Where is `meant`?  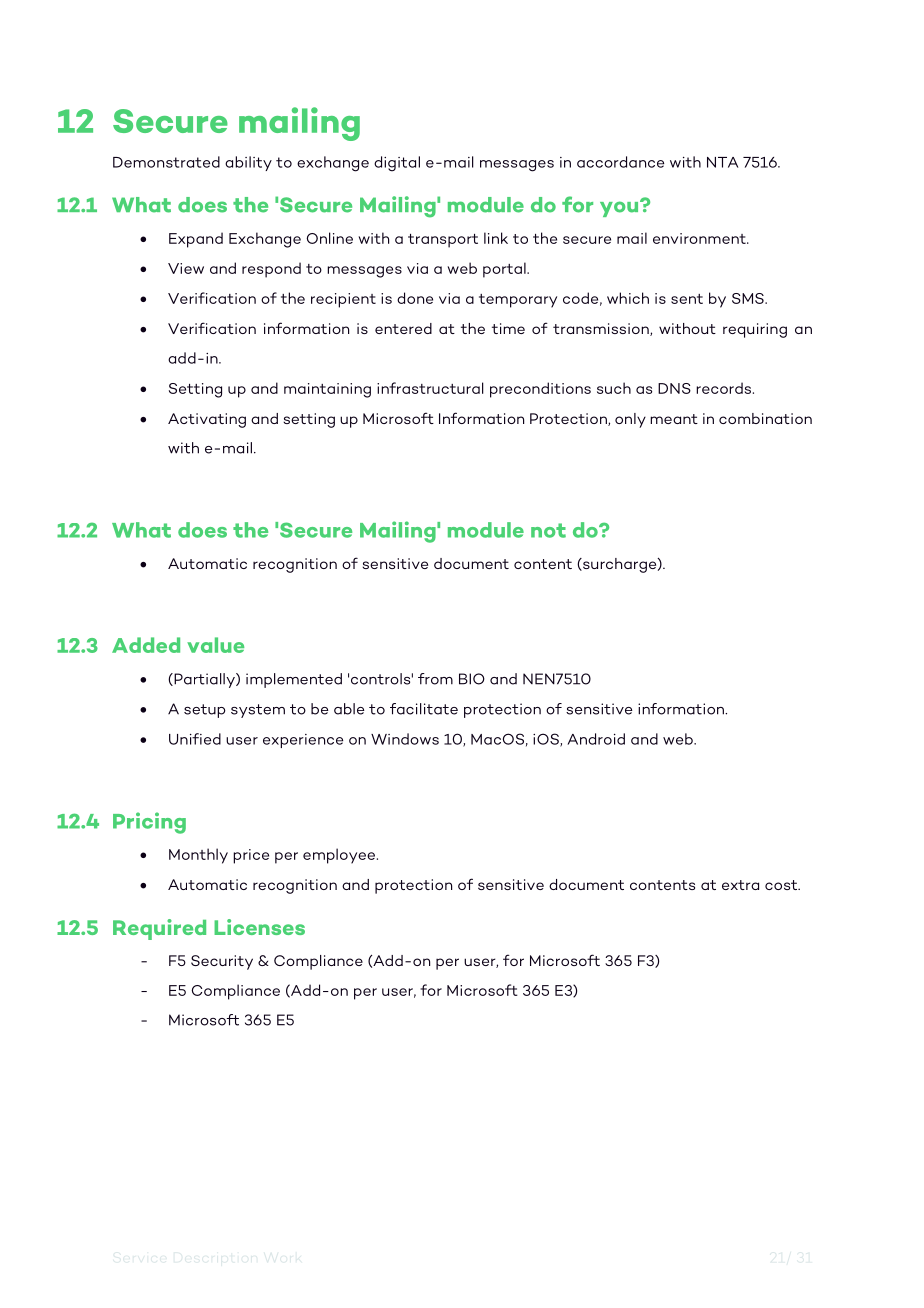 meant is located at coordinates (674, 419).
